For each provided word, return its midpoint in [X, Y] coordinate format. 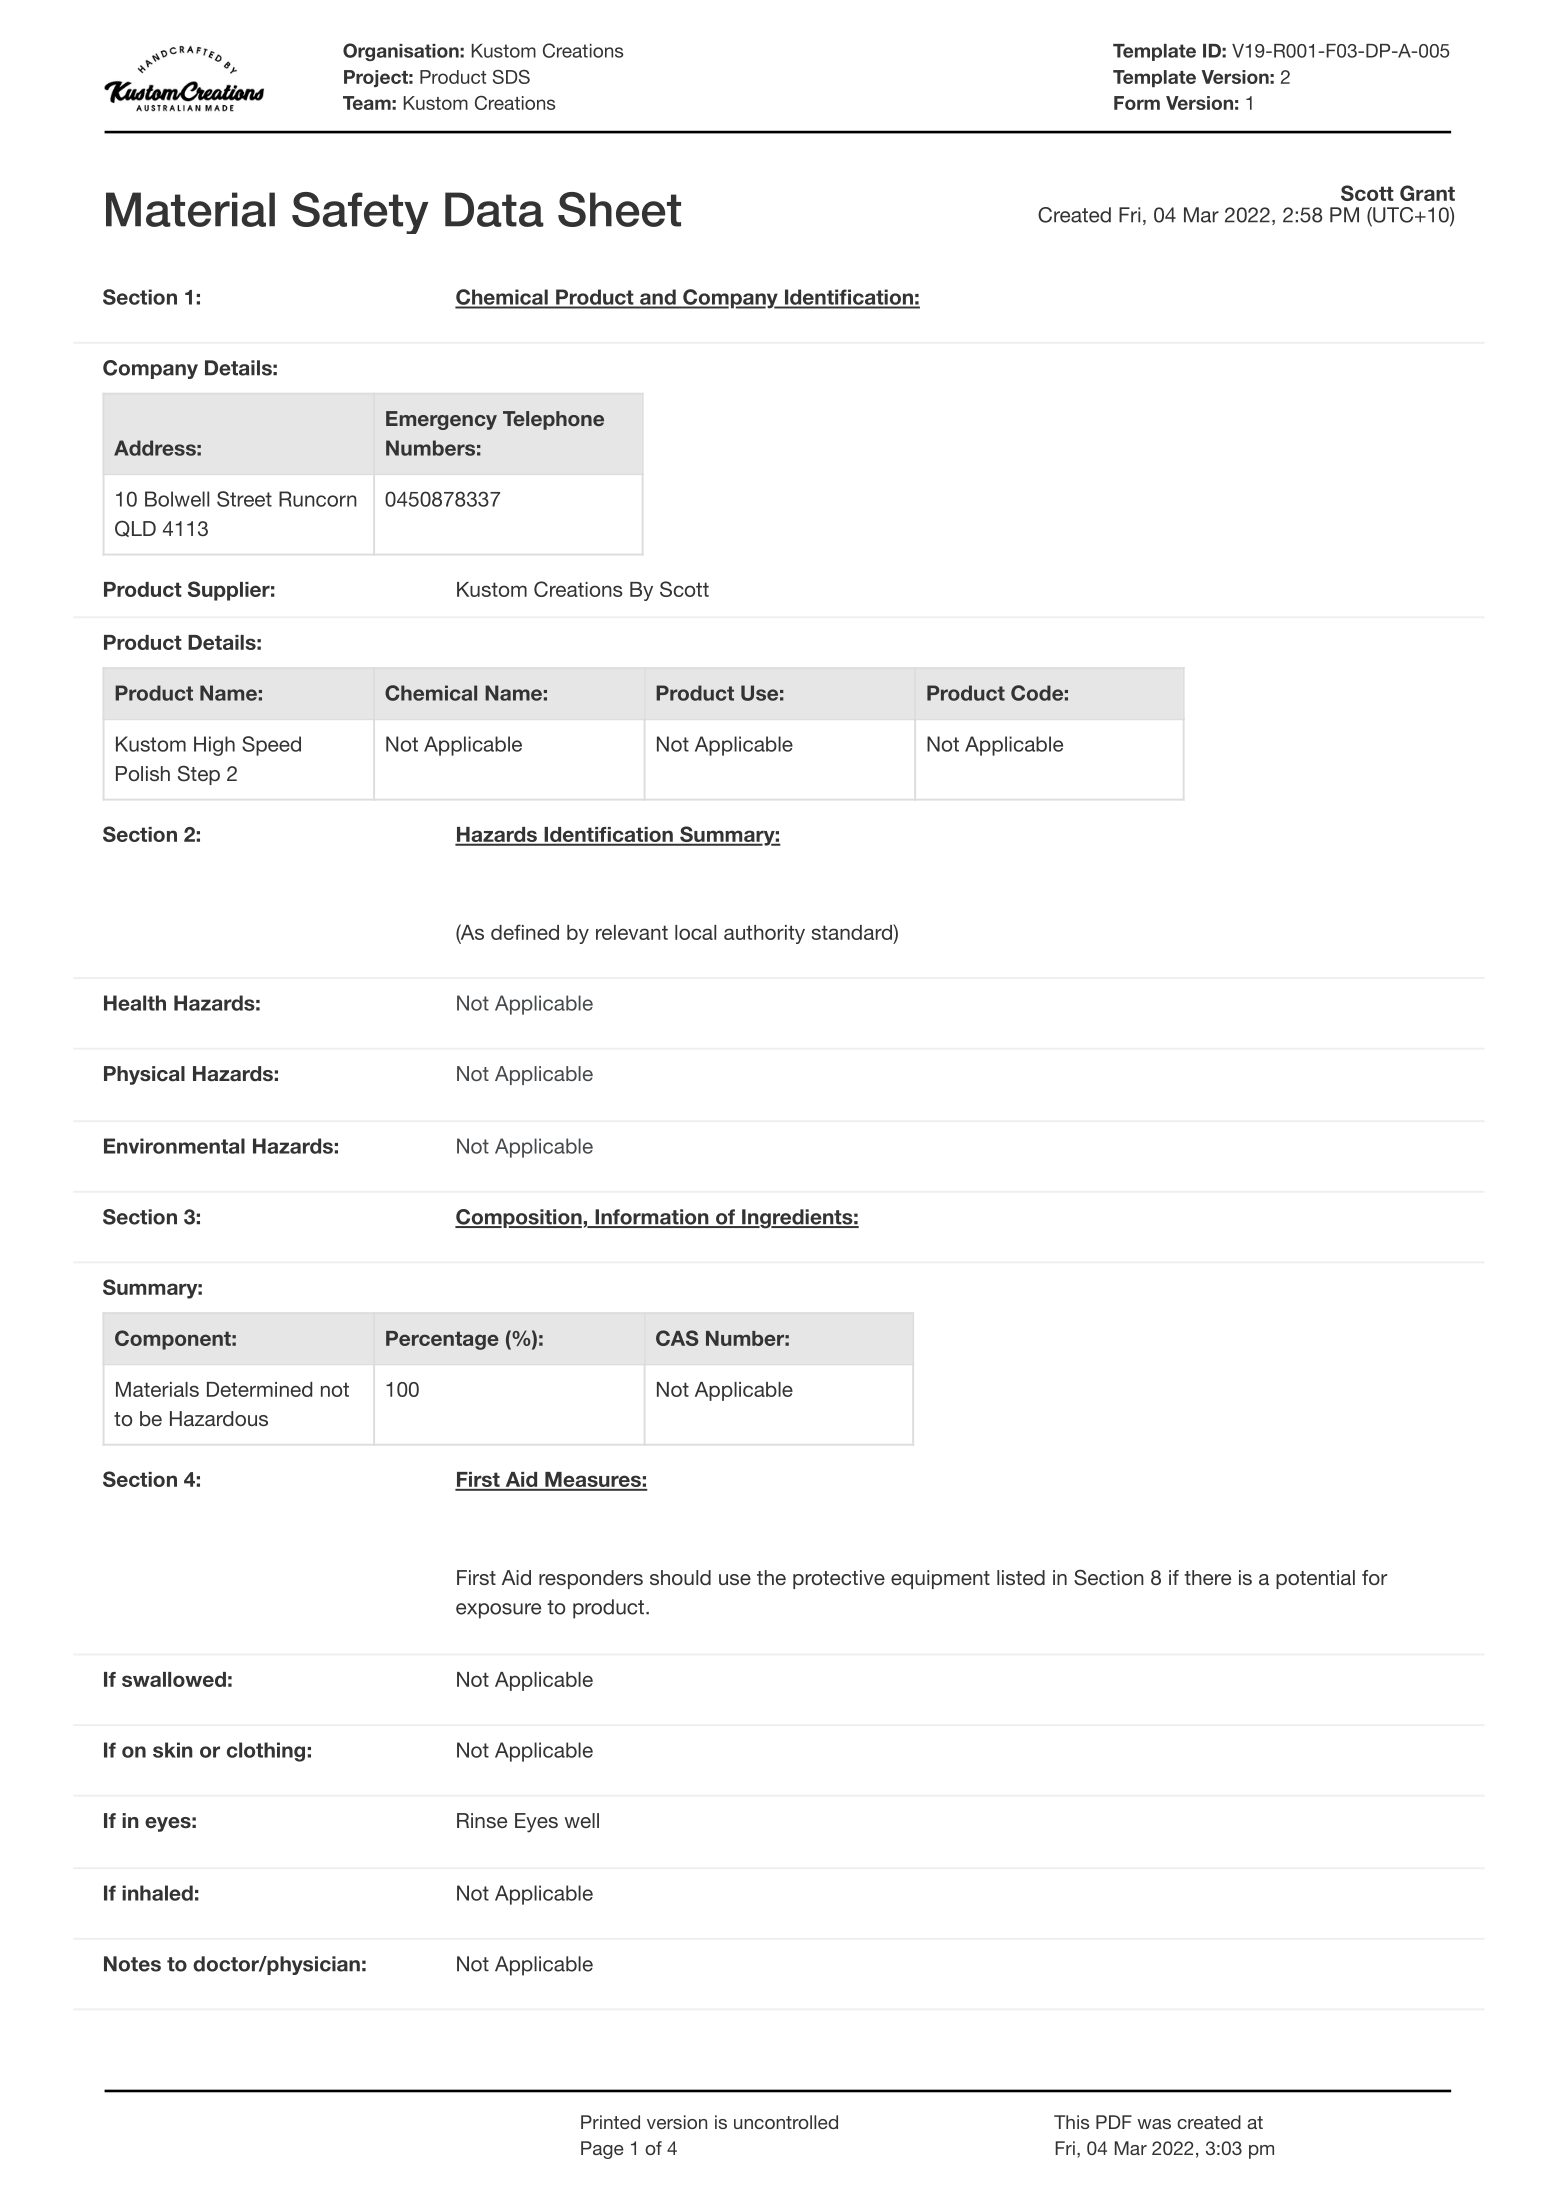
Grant [1427, 193]
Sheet [619, 209]
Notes [132, 1964]
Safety [360, 213]
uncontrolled [786, 2122]
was [1154, 2124]
